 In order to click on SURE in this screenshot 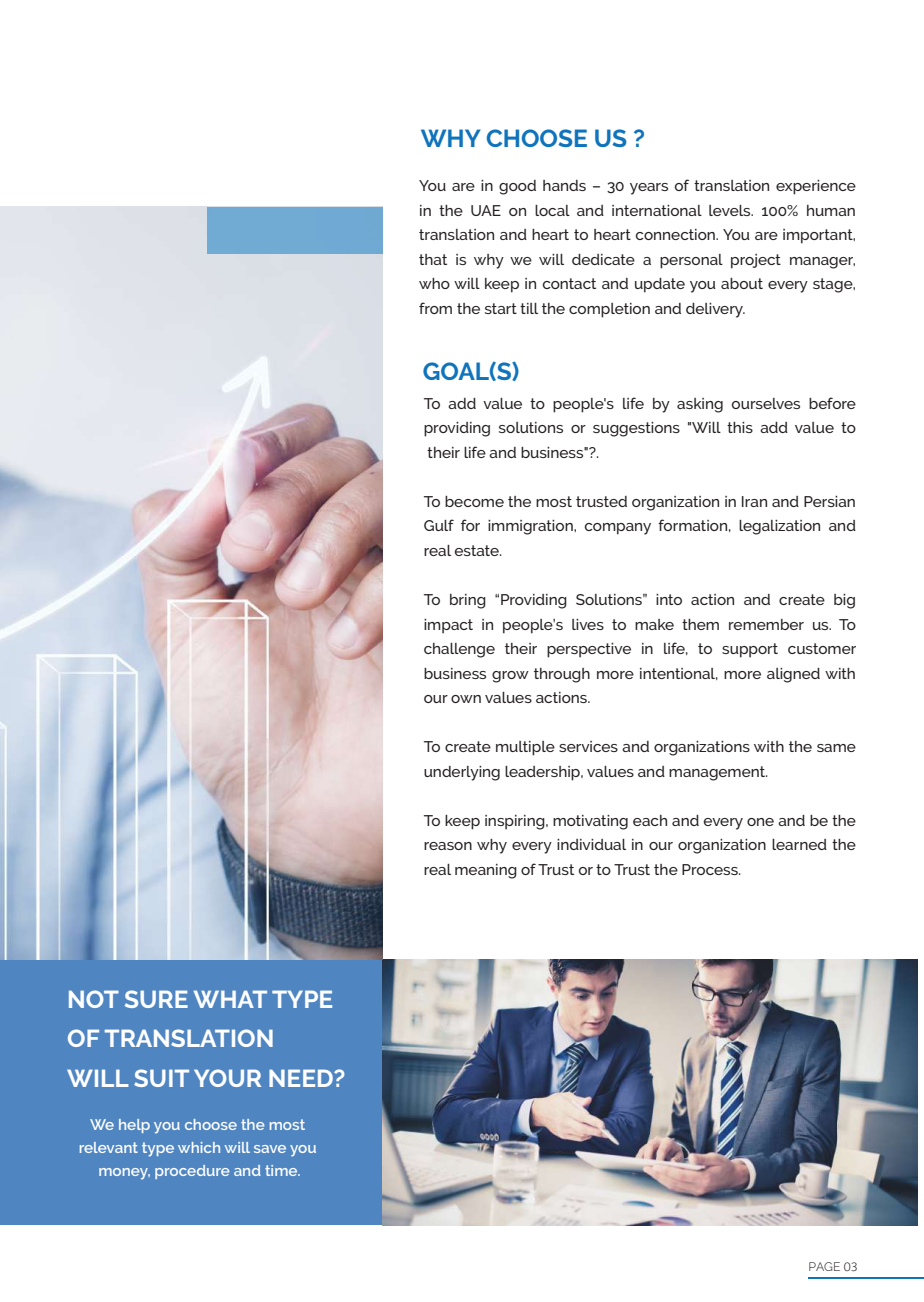, I will do `click(156, 999)`.
